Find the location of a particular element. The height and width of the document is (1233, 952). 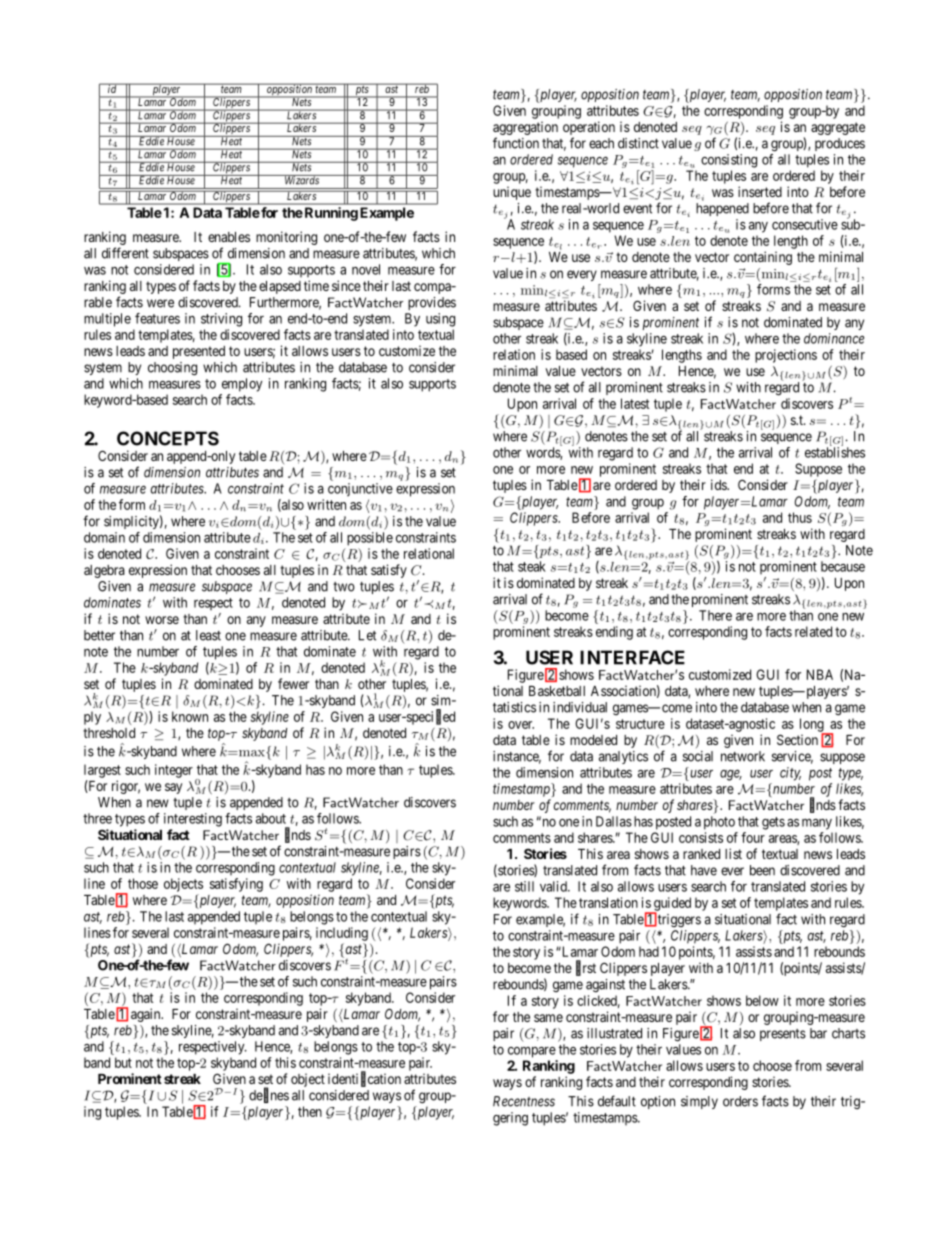

defines is located at coordinates (269, 1095).
